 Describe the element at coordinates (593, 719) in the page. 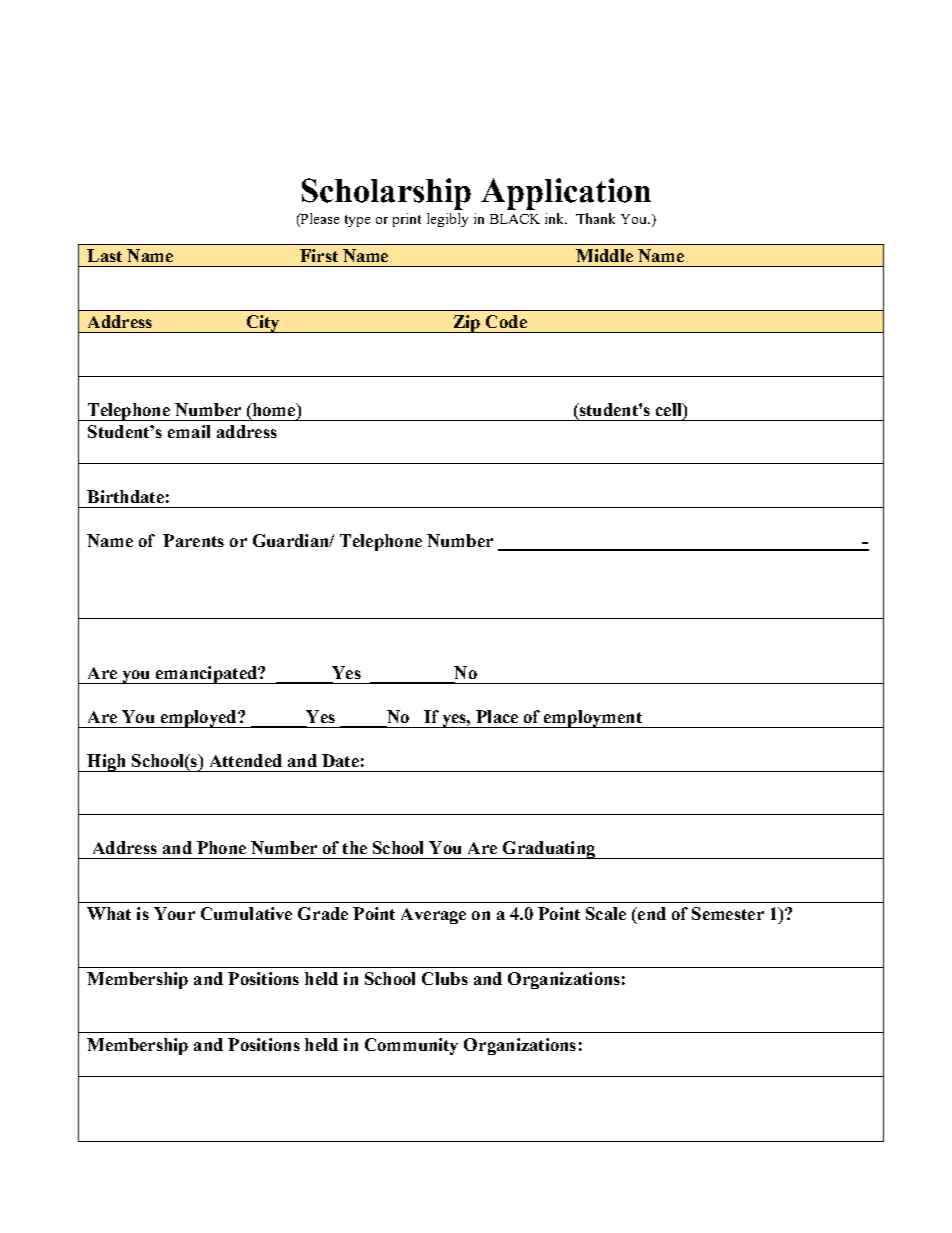

I see `employment` at that location.
